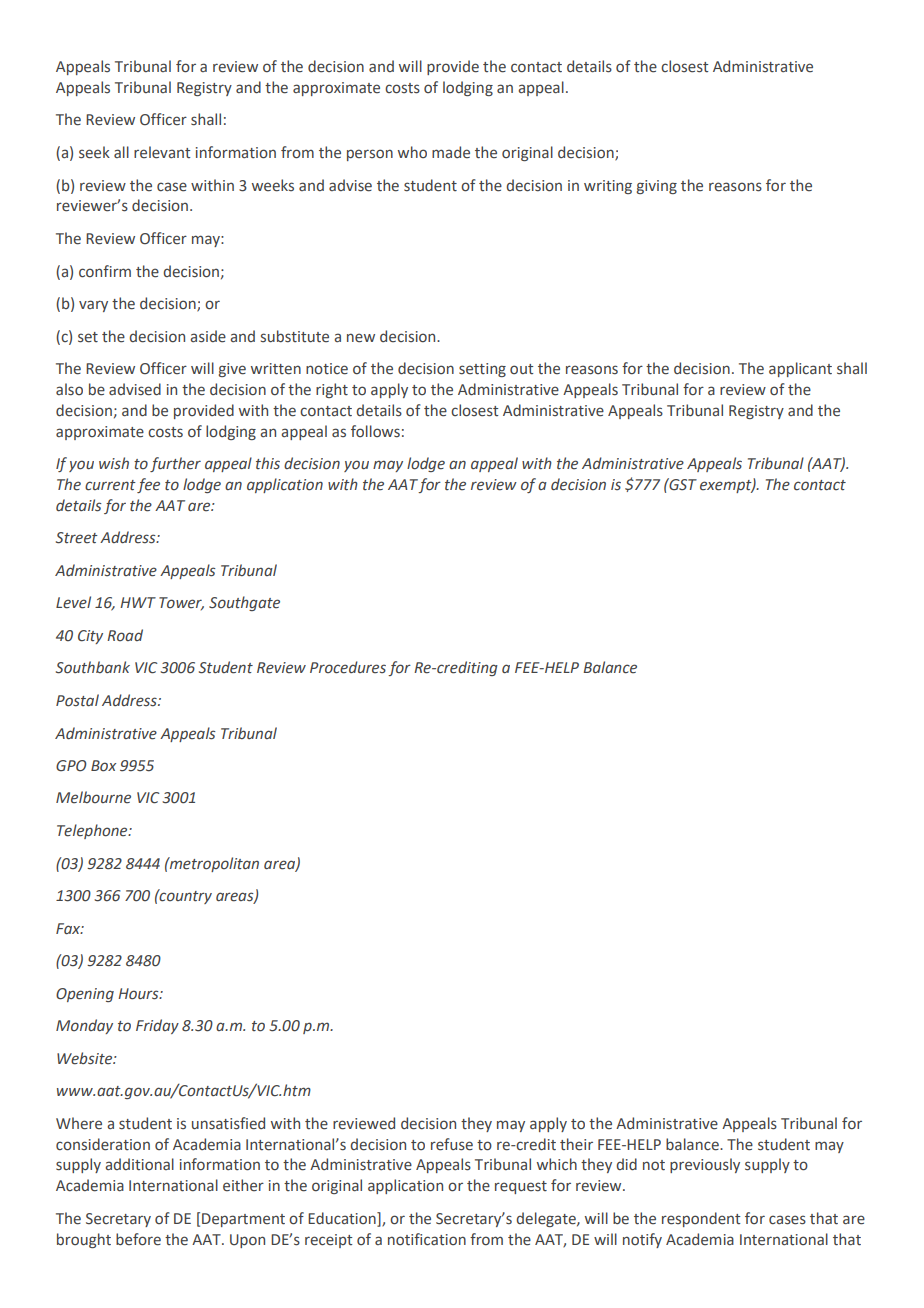 The width and height of the screenshot is (924, 1308). I want to click on setting, so click(482, 370).
